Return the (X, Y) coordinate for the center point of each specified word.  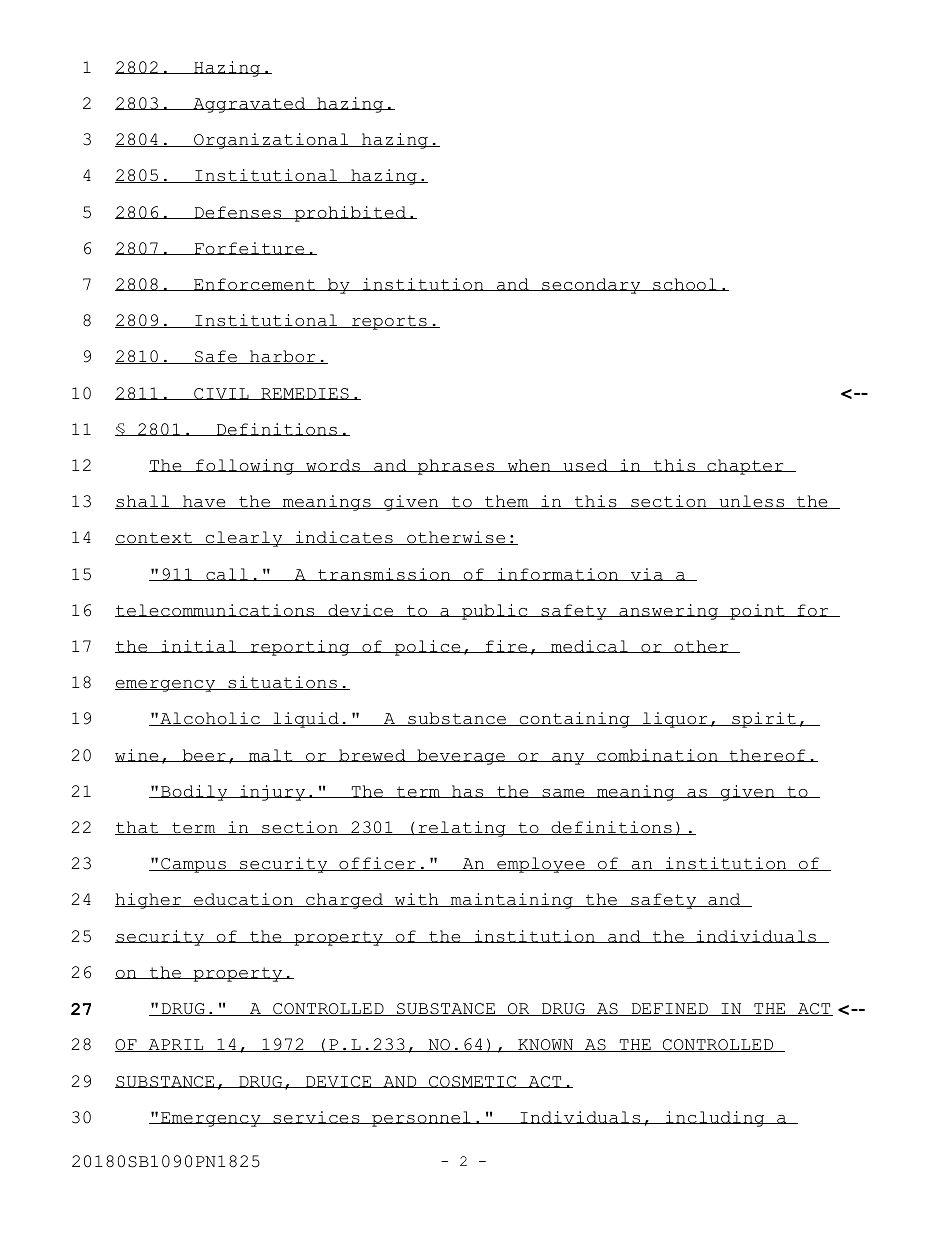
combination (657, 755)
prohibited (350, 214)
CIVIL (221, 394)
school (685, 284)
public (495, 612)
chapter (745, 467)
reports (389, 322)
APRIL (176, 1045)
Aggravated (249, 105)
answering (669, 612)
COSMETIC (473, 1082)
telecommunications (216, 610)
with (417, 900)
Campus (193, 865)
